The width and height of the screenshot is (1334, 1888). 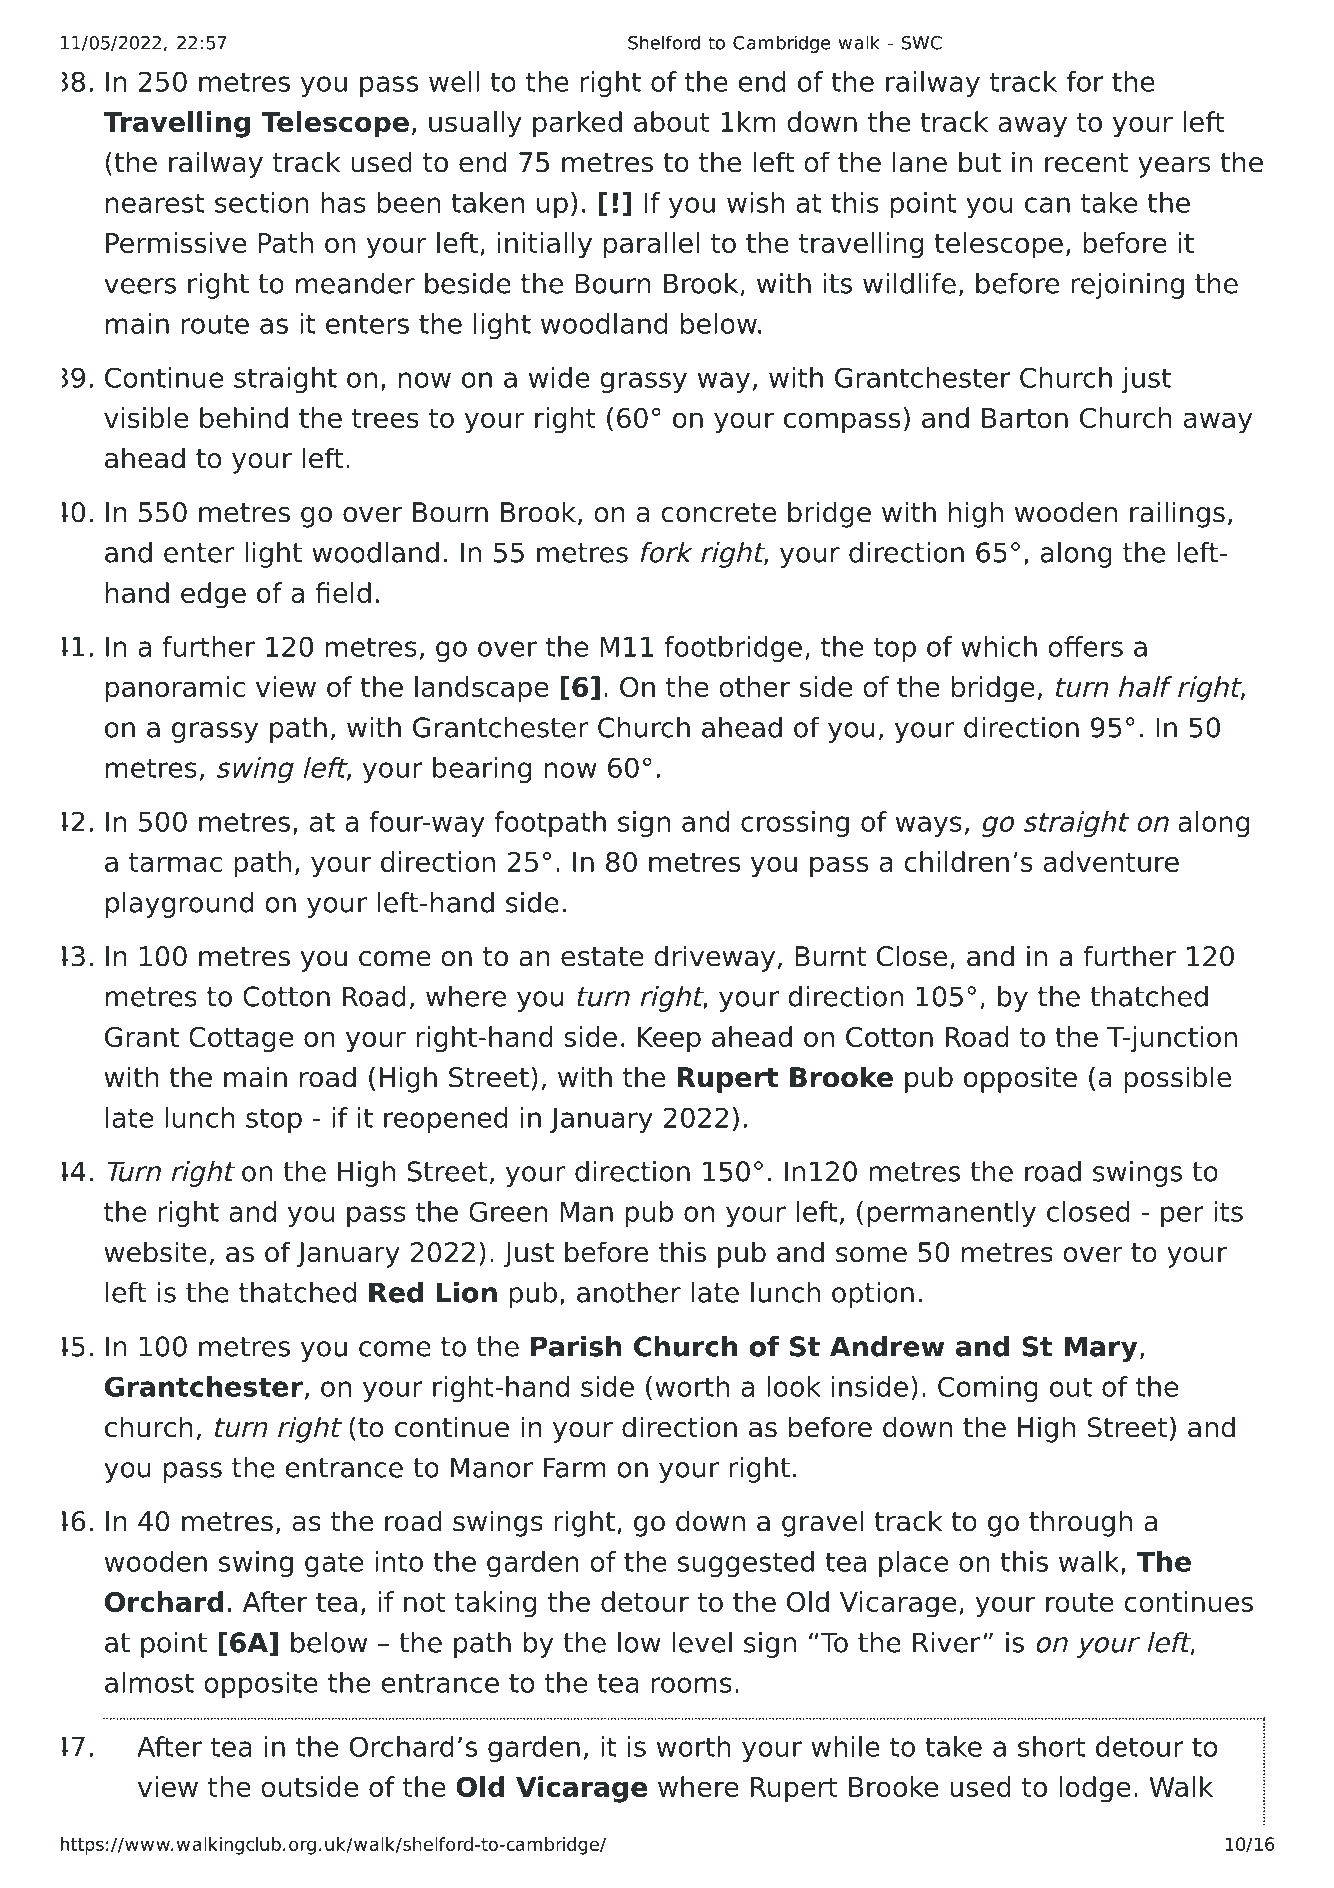 What do you see at coordinates (1086, 163) in the screenshot?
I see `recent` at bounding box center [1086, 163].
